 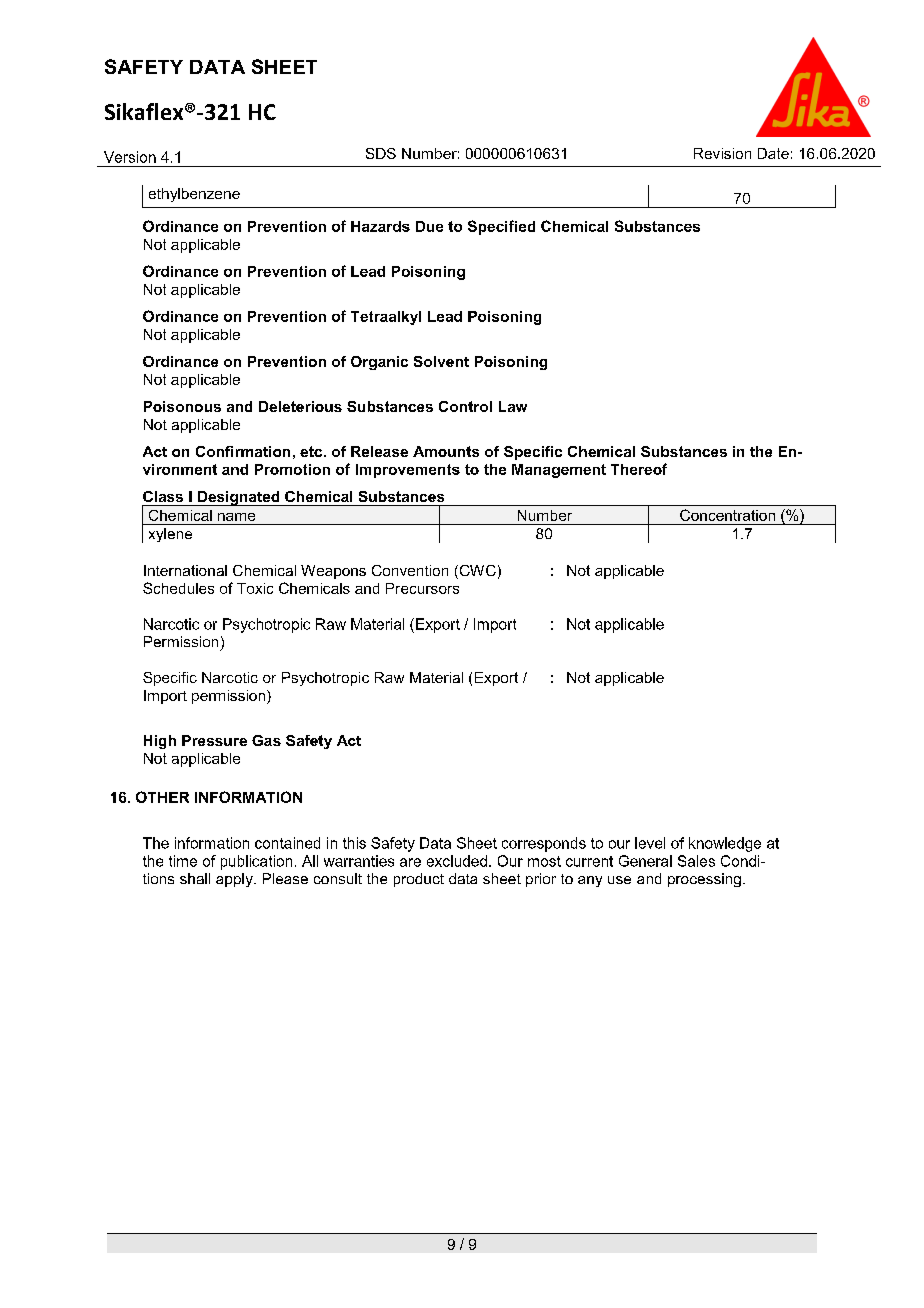 I want to click on Revision, so click(x=722, y=153).
